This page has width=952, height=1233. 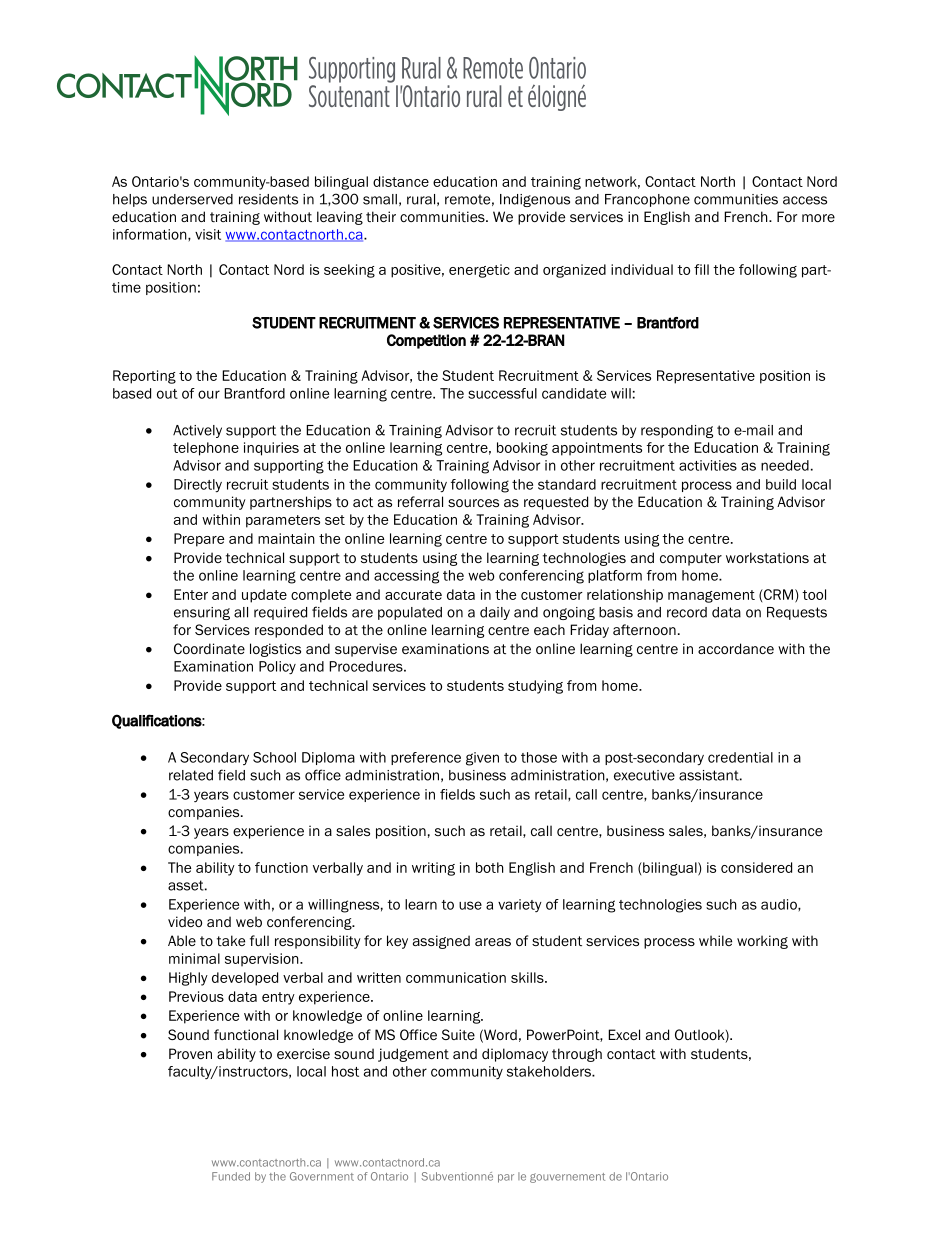 I want to click on responding, so click(x=677, y=431).
